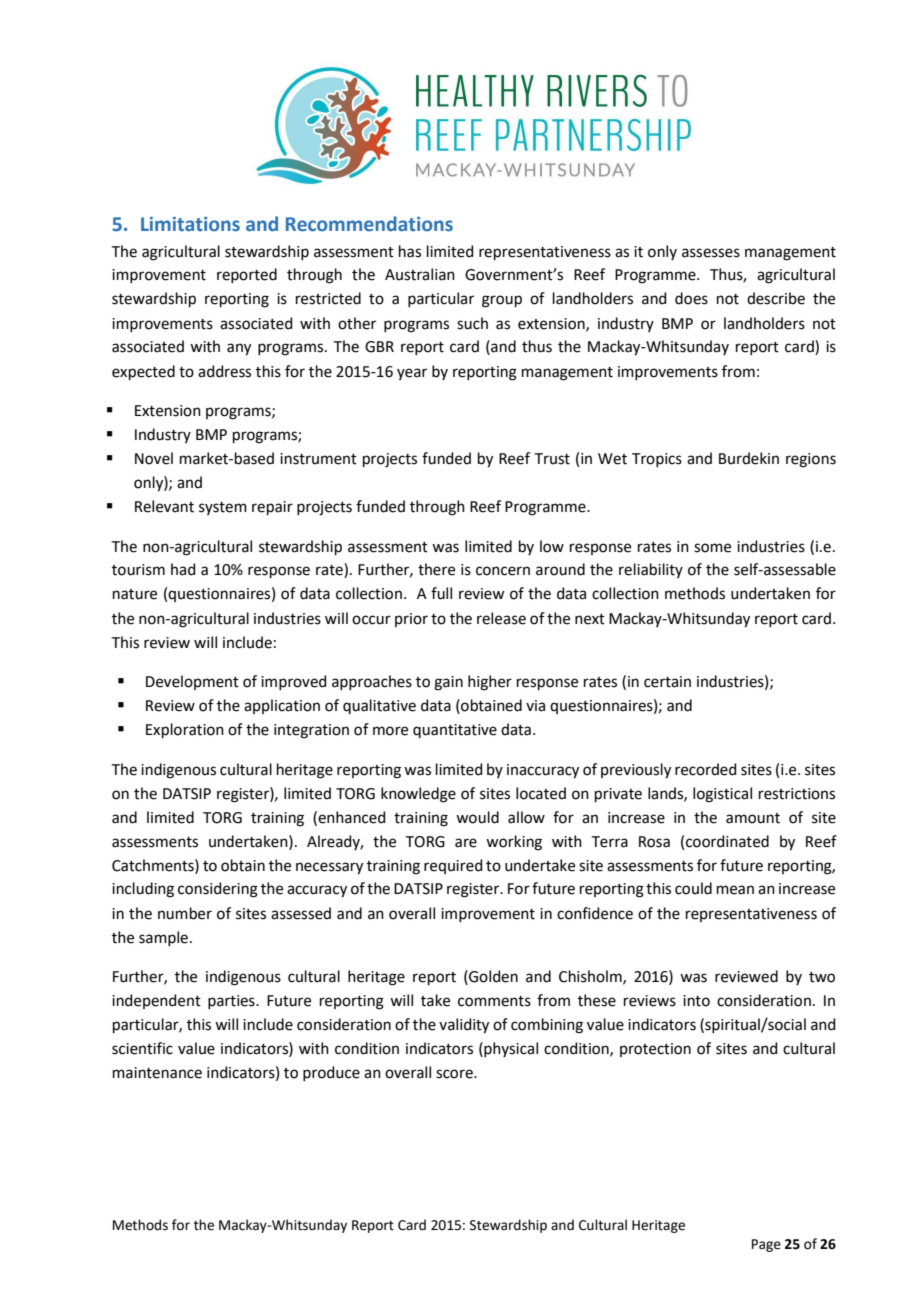 This screenshot has height=1308, width=924. What do you see at coordinates (190, 224) in the screenshot?
I see `Limitations` at bounding box center [190, 224].
